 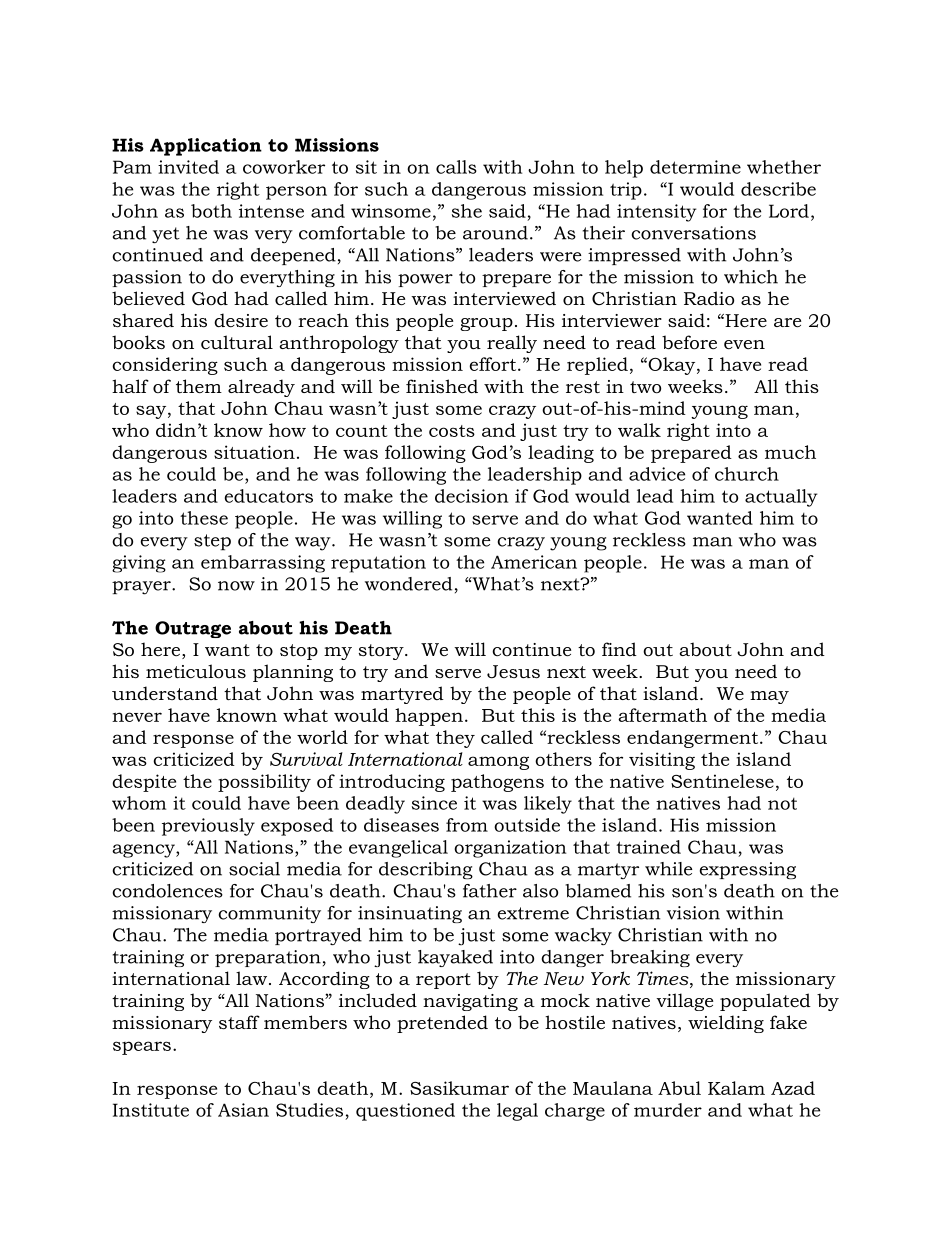 What do you see at coordinates (208, 827) in the screenshot?
I see `previously` at bounding box center [208, 827].
